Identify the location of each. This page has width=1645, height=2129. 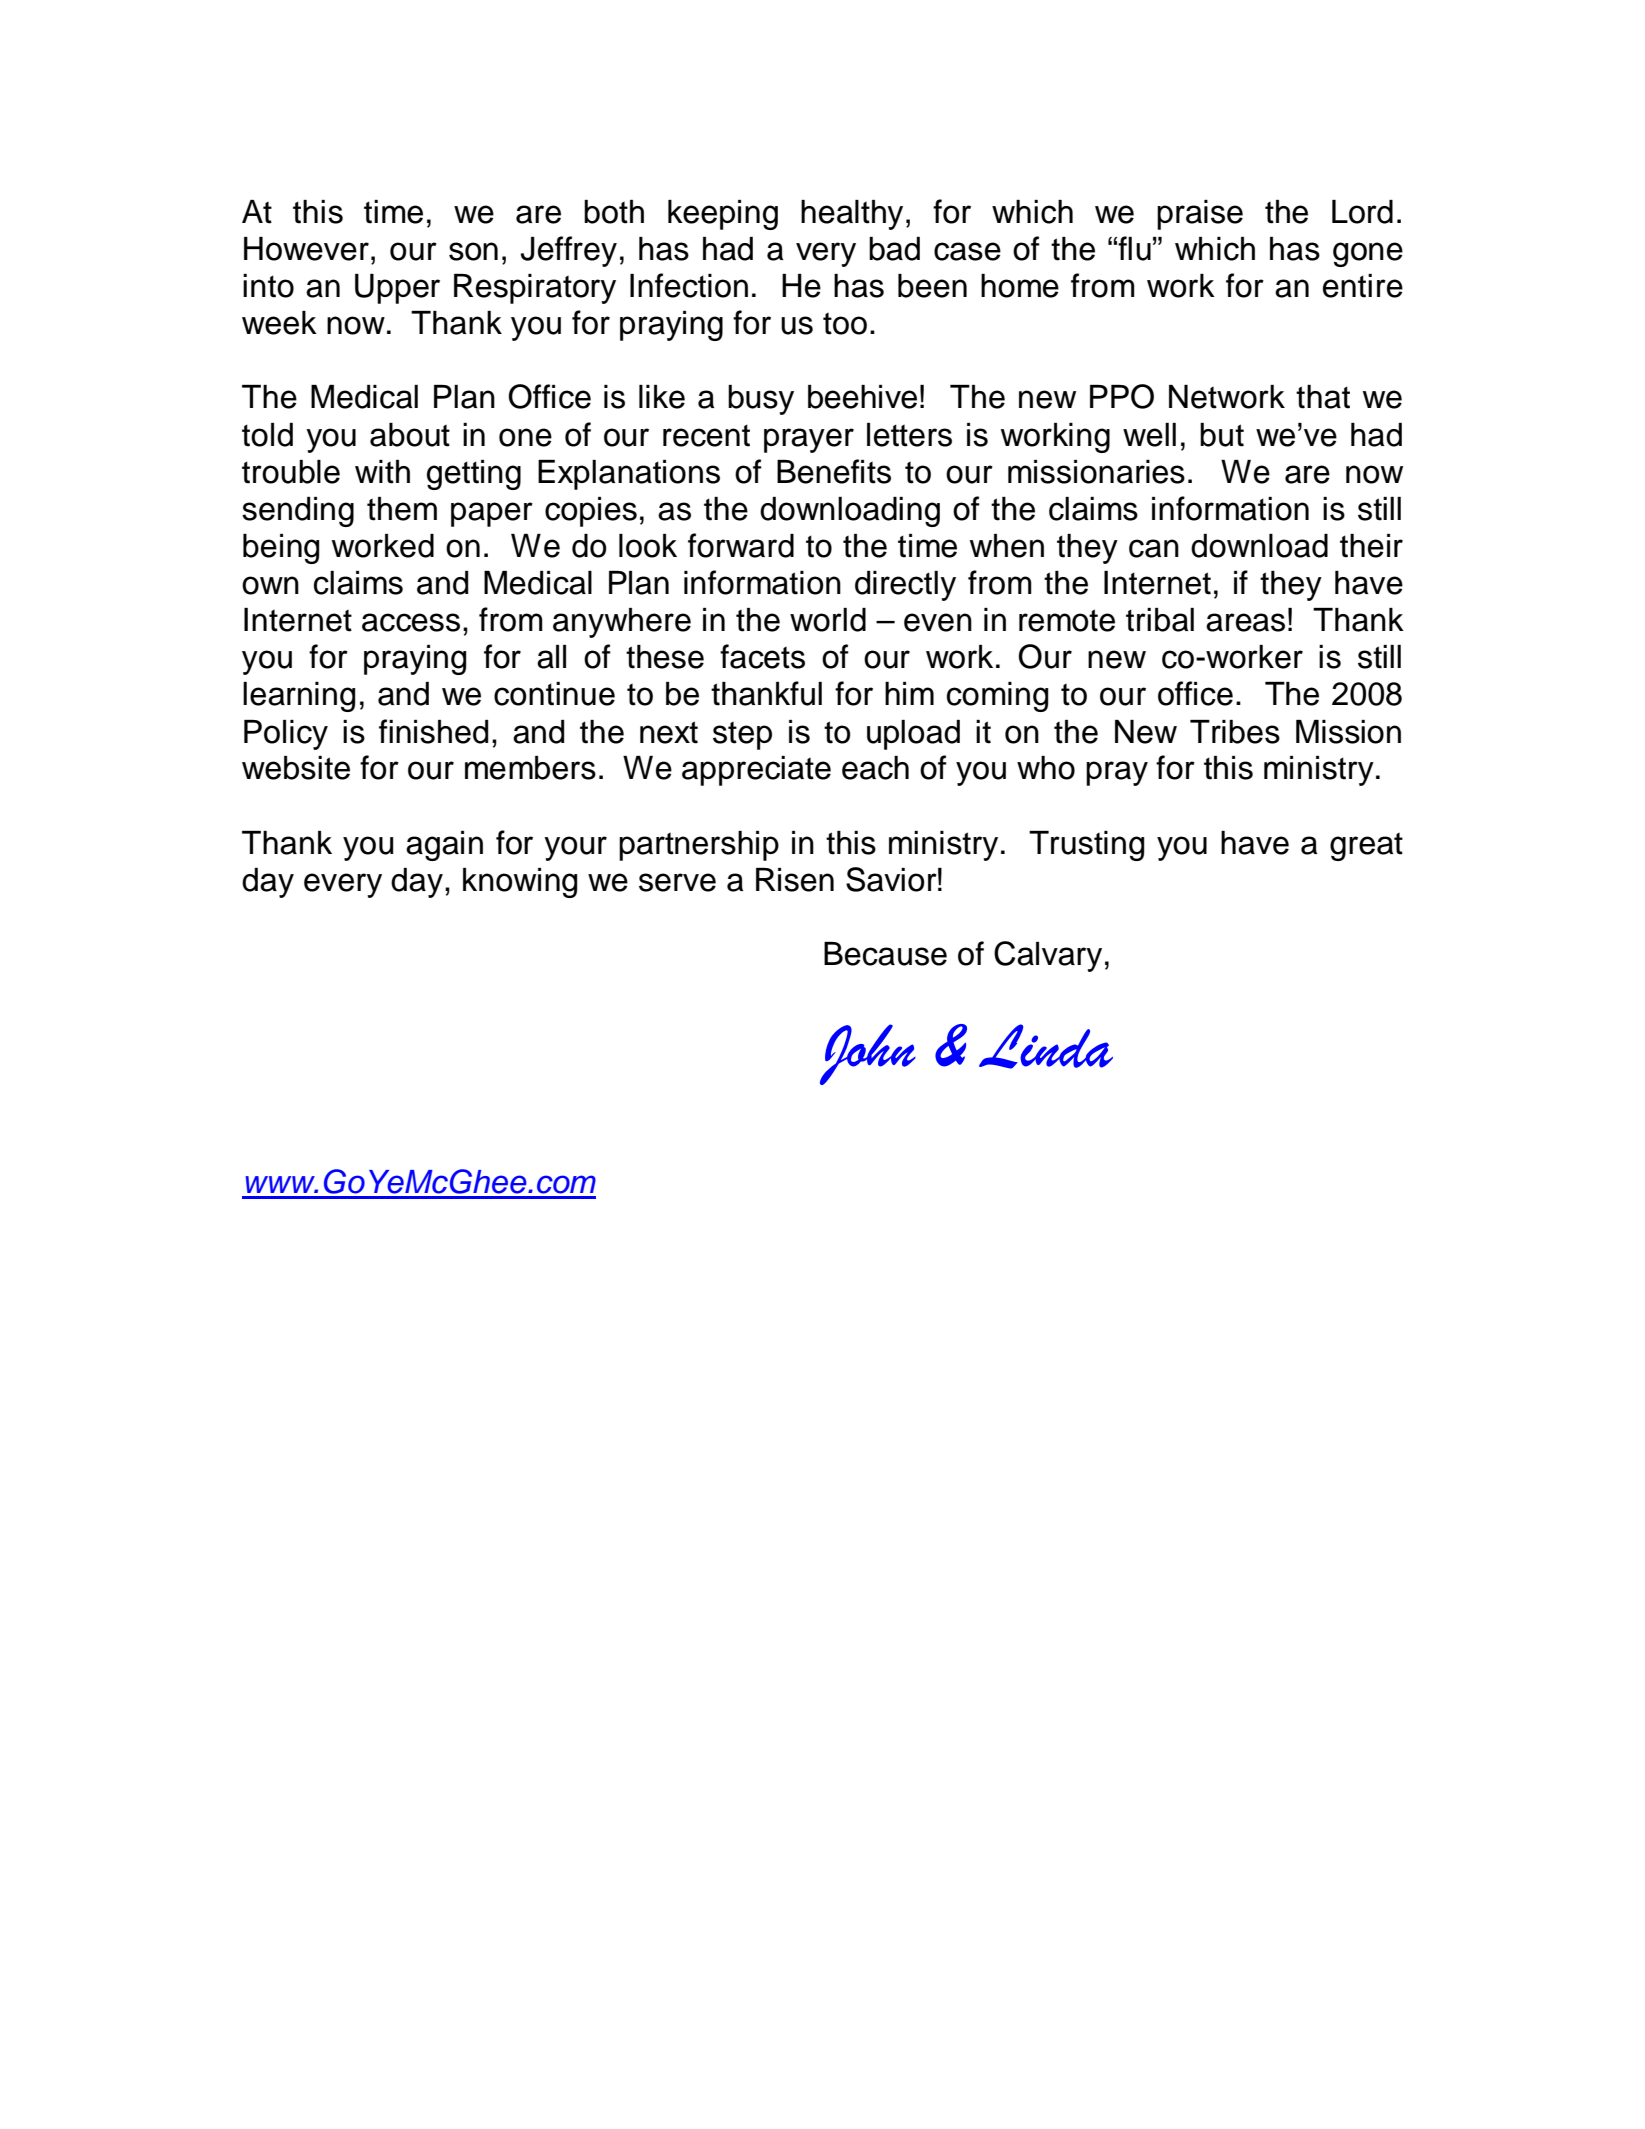
(875, 768).
